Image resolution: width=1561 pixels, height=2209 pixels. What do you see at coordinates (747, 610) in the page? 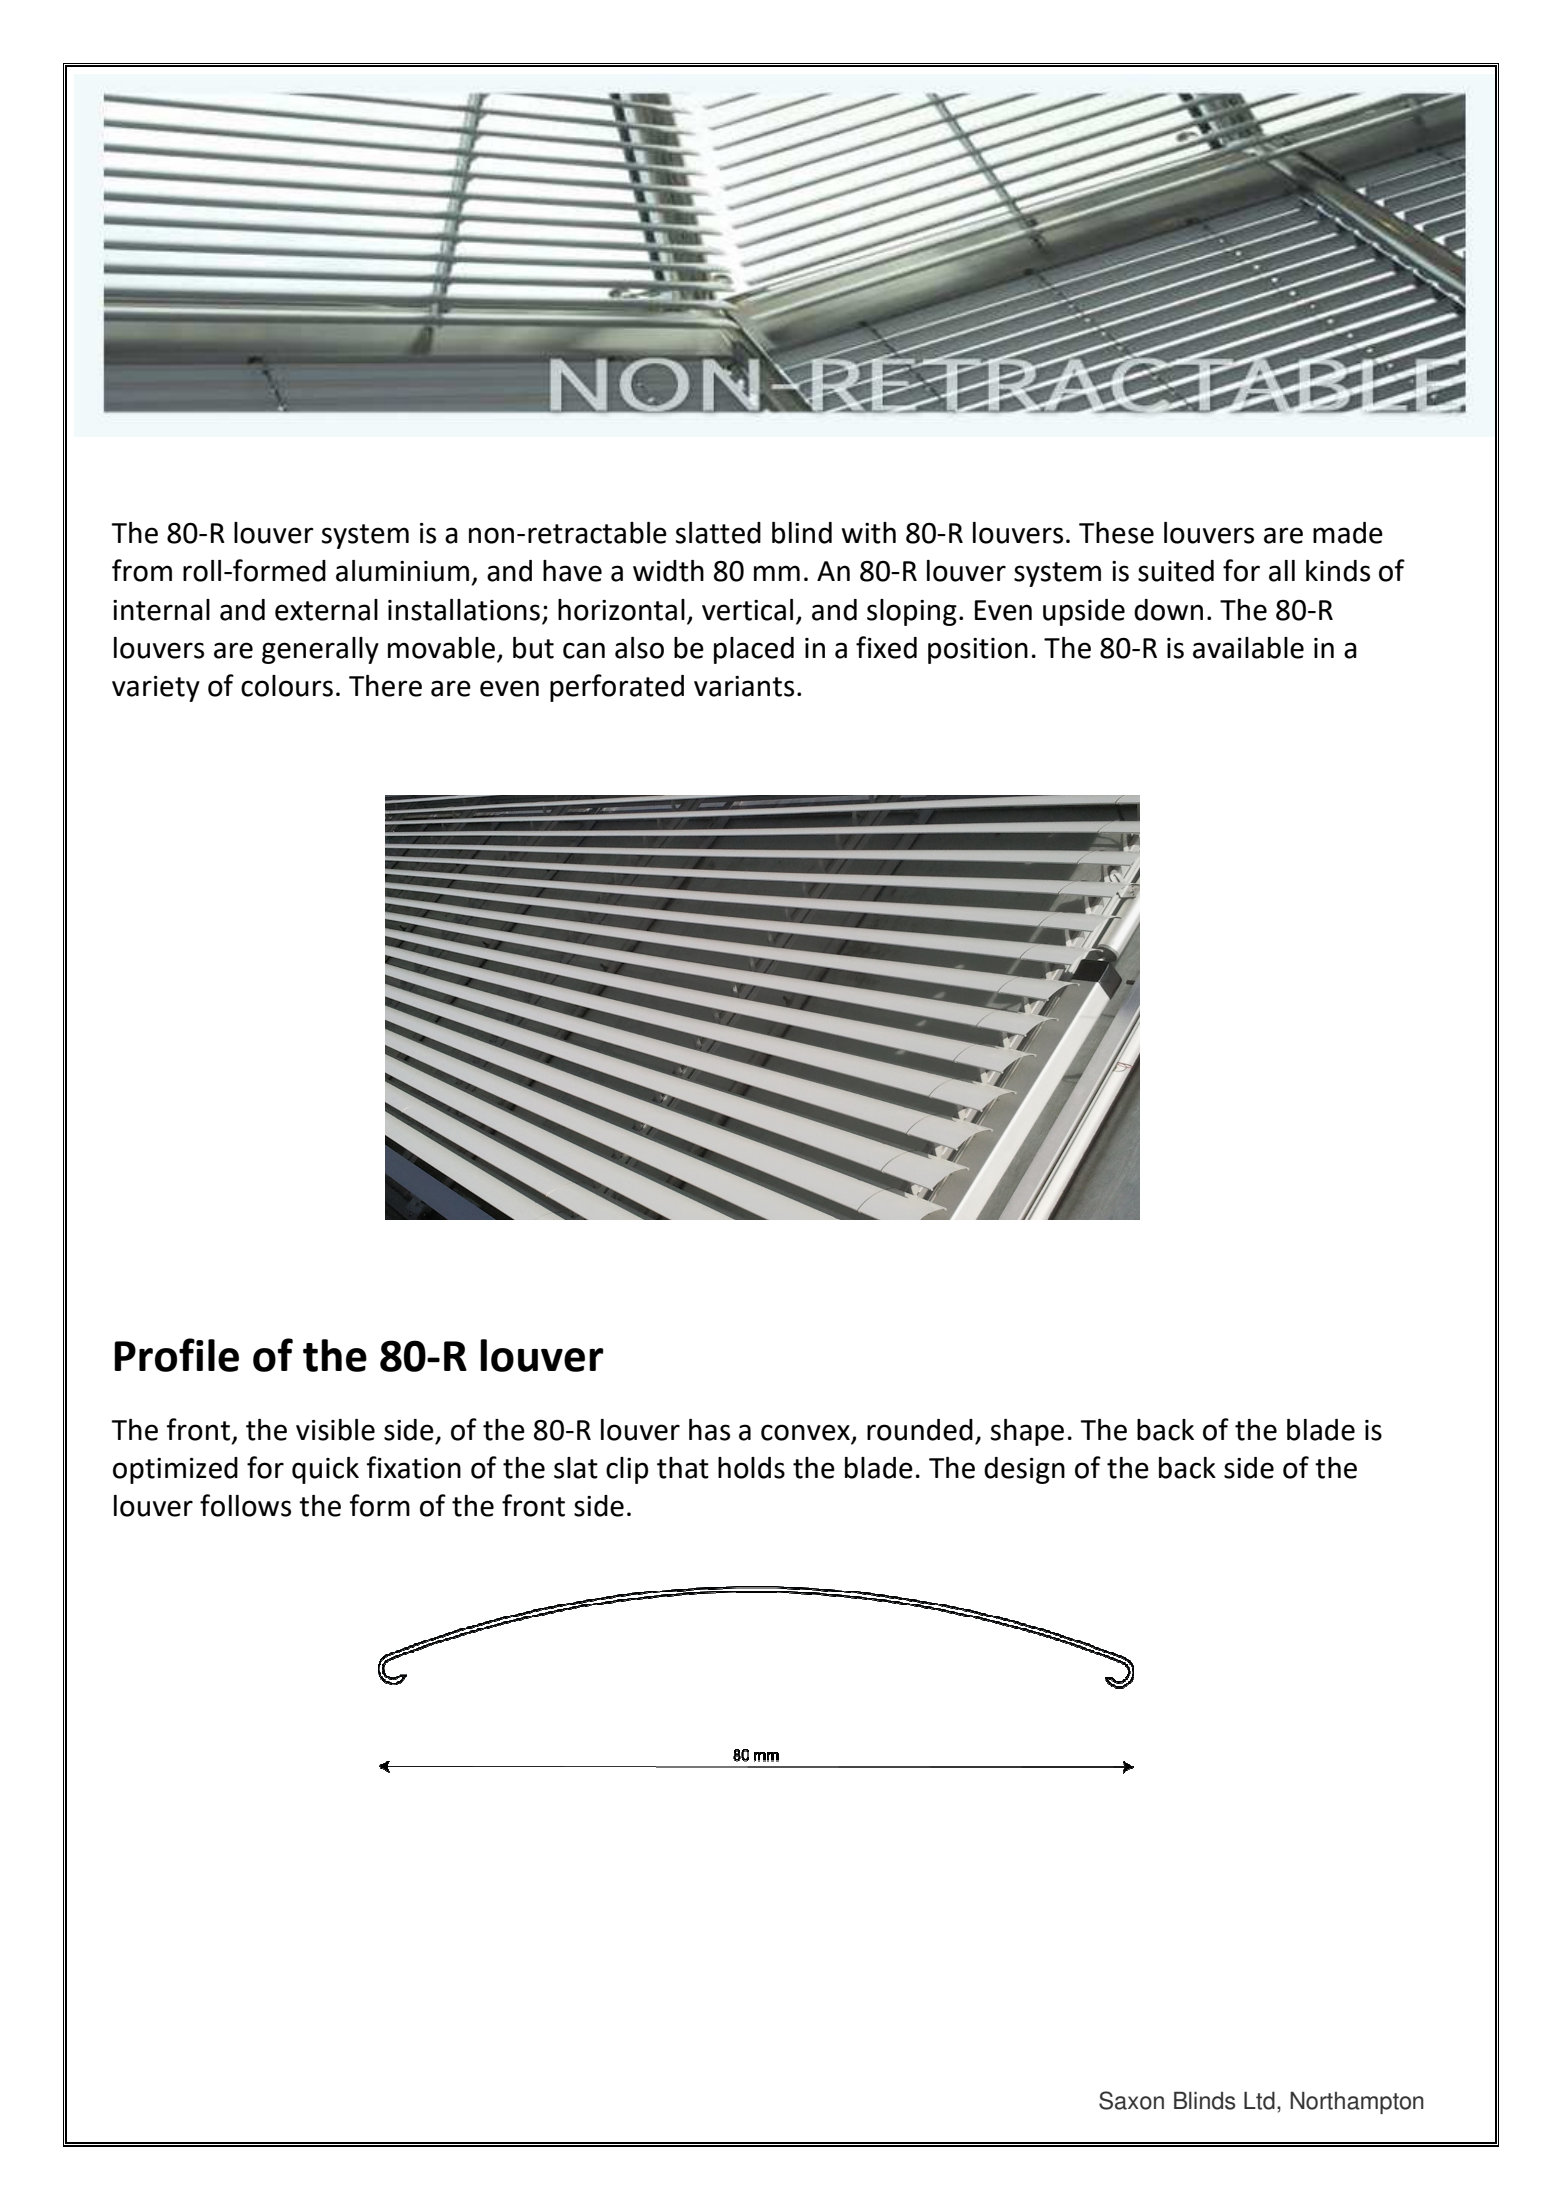
I see `vertical` at bounding box center [747, 610].
